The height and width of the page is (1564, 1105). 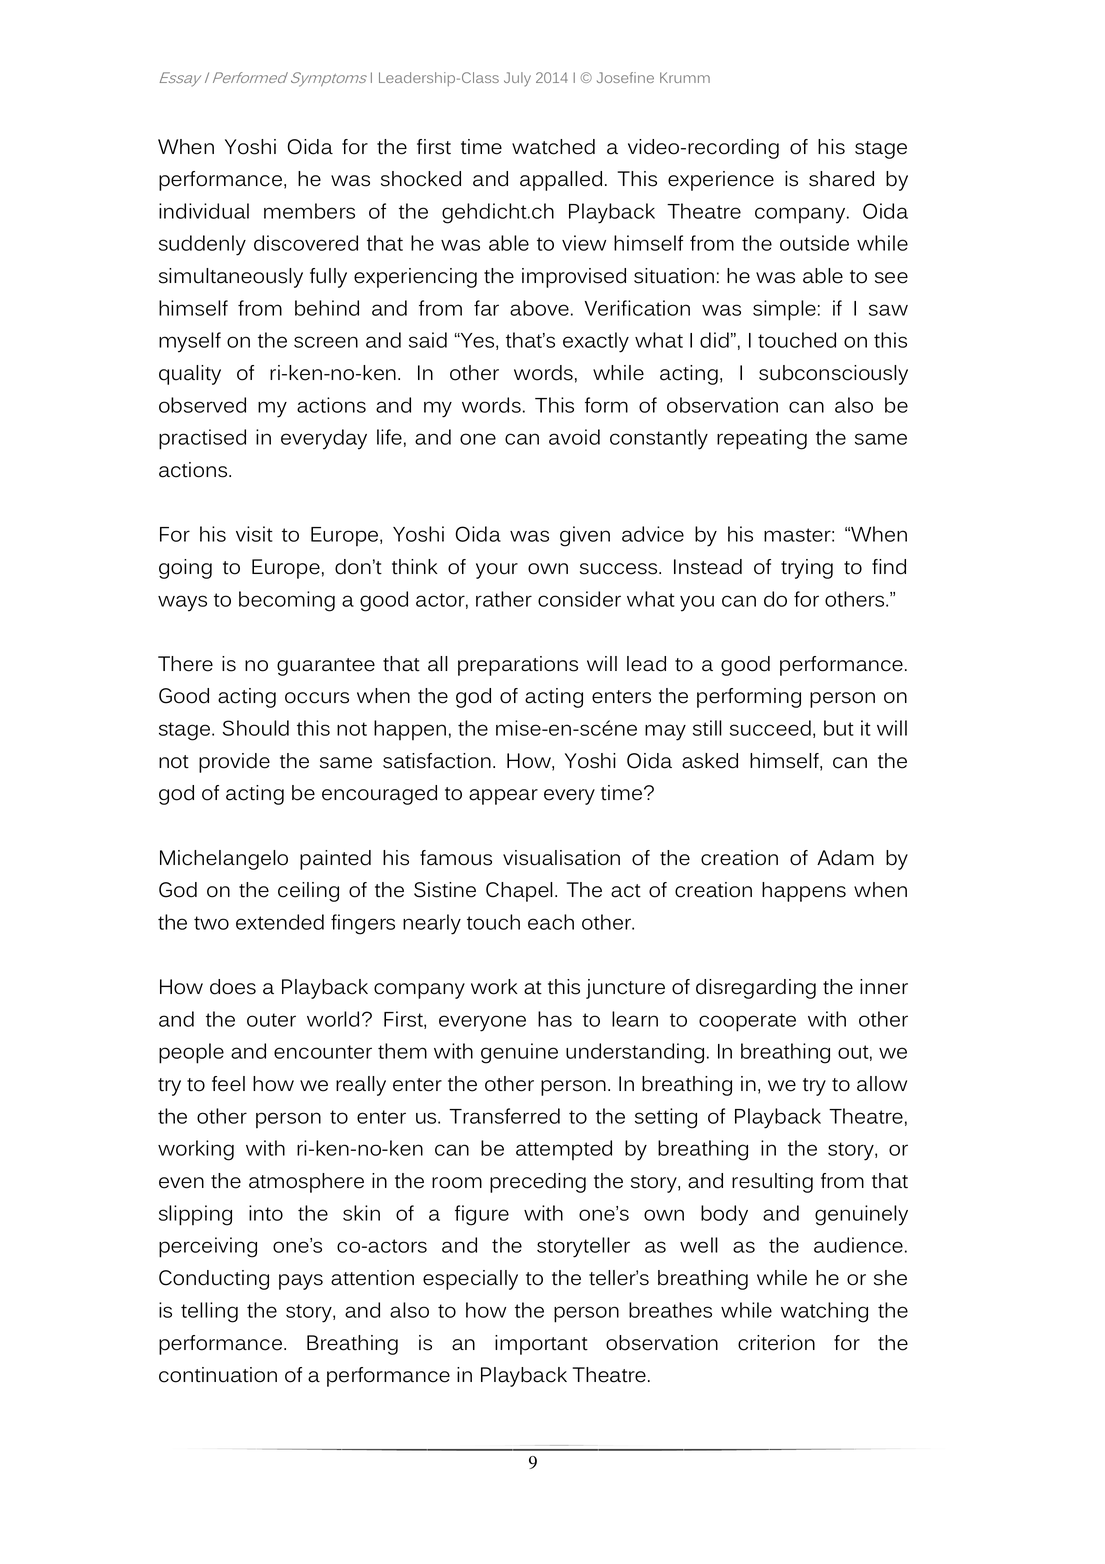 I want to click on cooperate, so click(x=747, y=1022).
